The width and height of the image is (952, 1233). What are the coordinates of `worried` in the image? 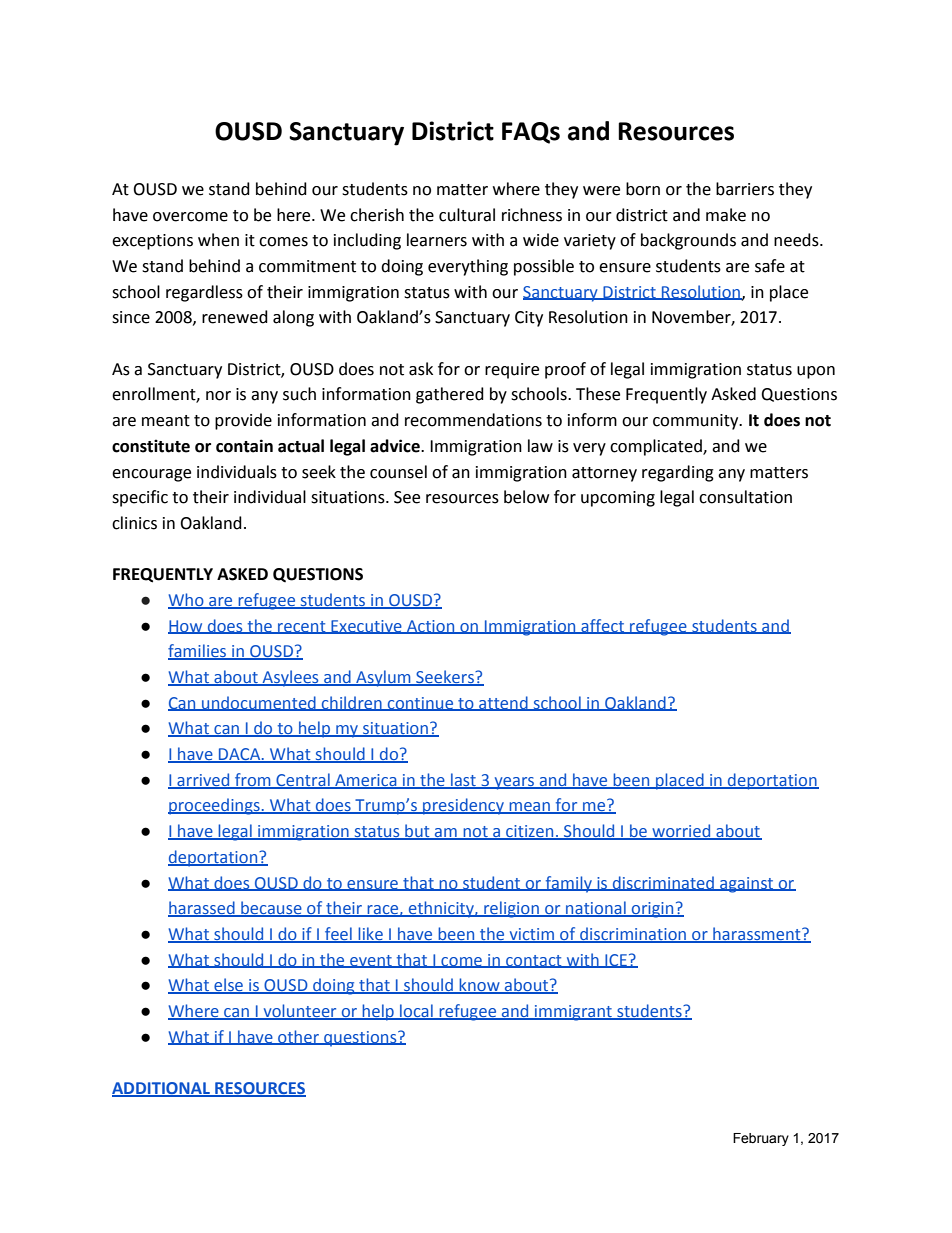 It's located at (681, 832).
